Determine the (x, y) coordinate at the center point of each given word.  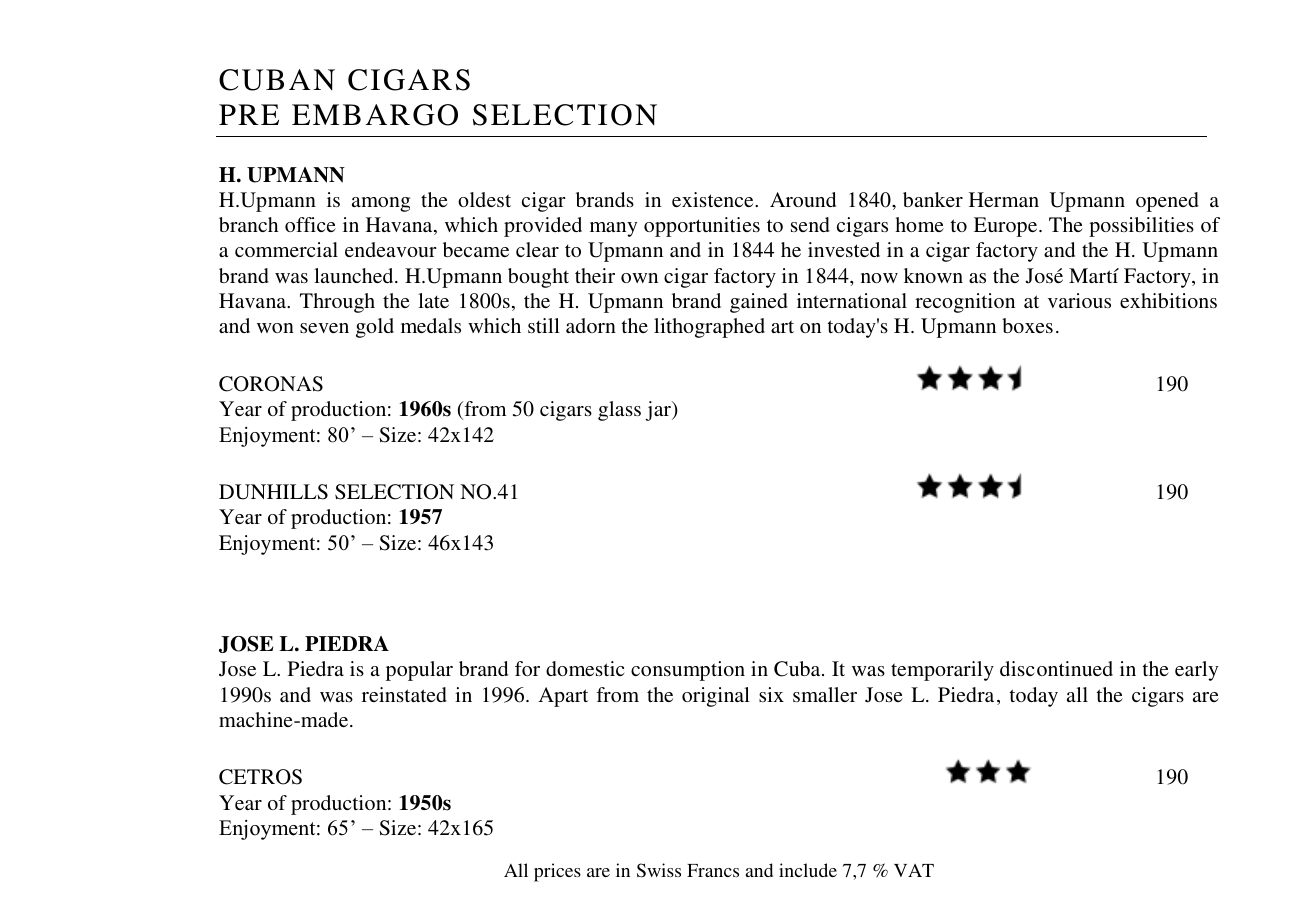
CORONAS (271, 384)
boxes (1027, 325)
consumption (688, 671)
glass (619, 411)
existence (714, 199)
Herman (1004, 199)
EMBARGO (375, 115)
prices (557, 872)
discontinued (1056, 668)
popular (419, 671)
